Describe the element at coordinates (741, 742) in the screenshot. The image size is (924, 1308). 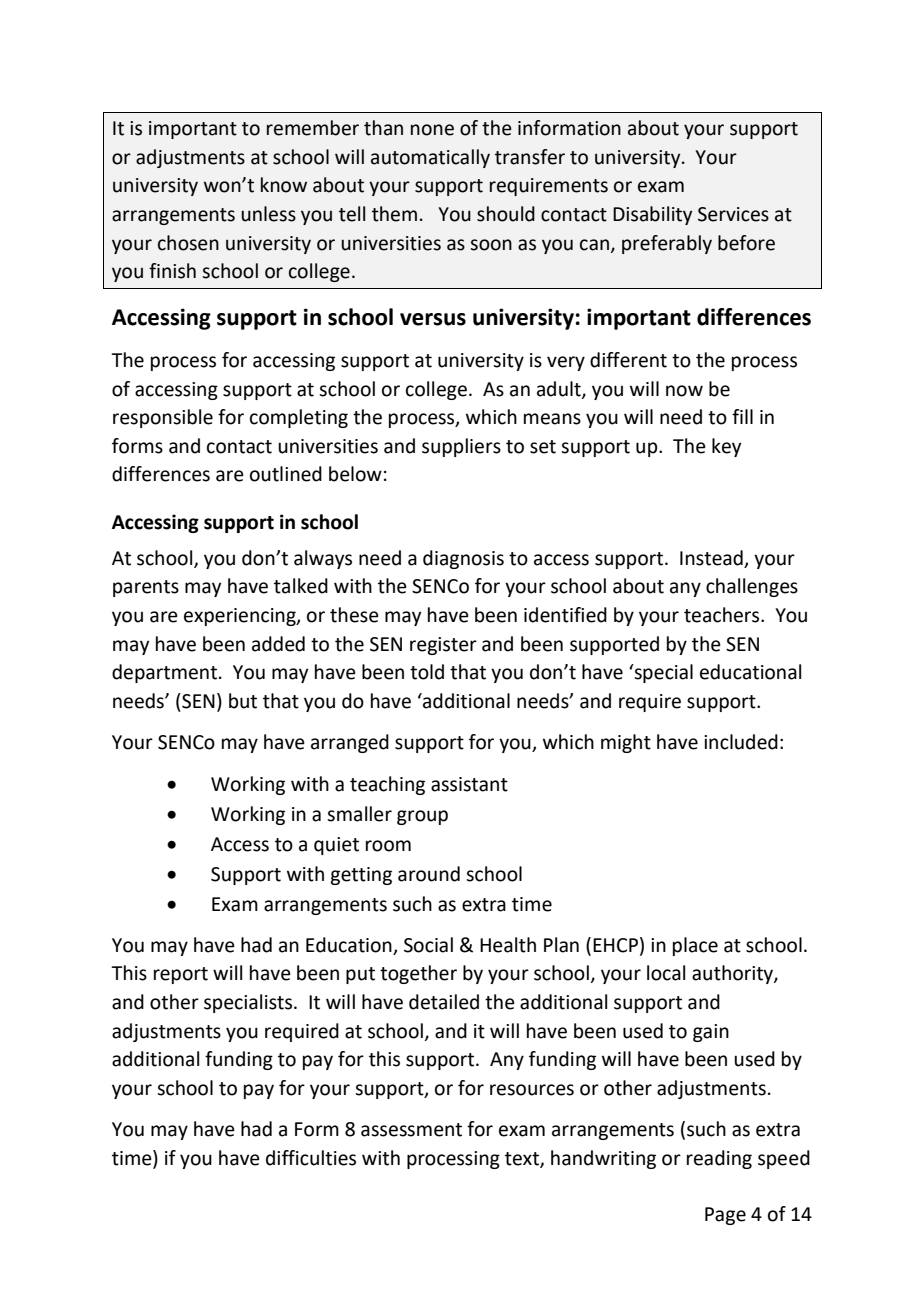
I see `included` at that location.
